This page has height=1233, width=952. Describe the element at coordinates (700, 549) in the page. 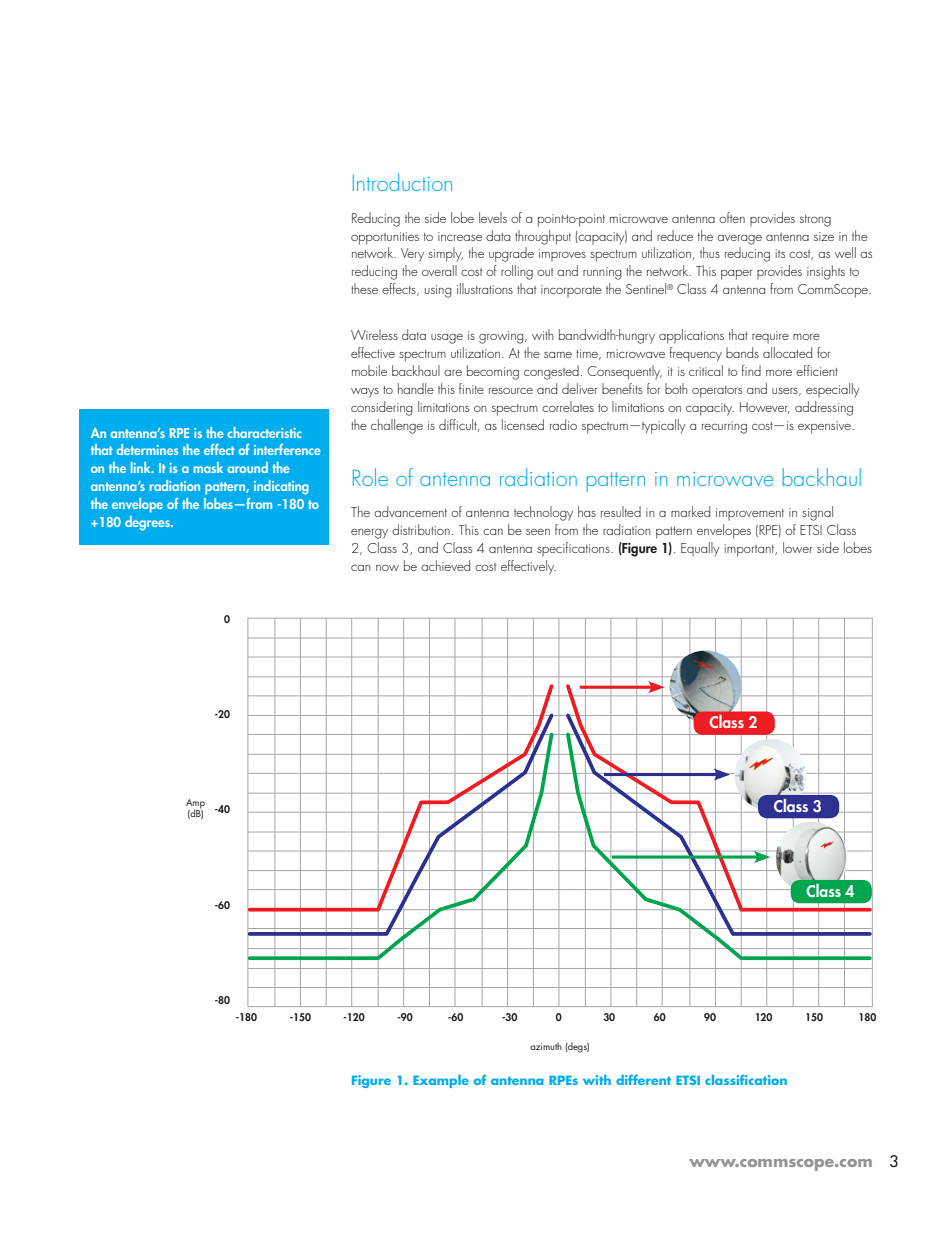

I see `Equally` at that location.
